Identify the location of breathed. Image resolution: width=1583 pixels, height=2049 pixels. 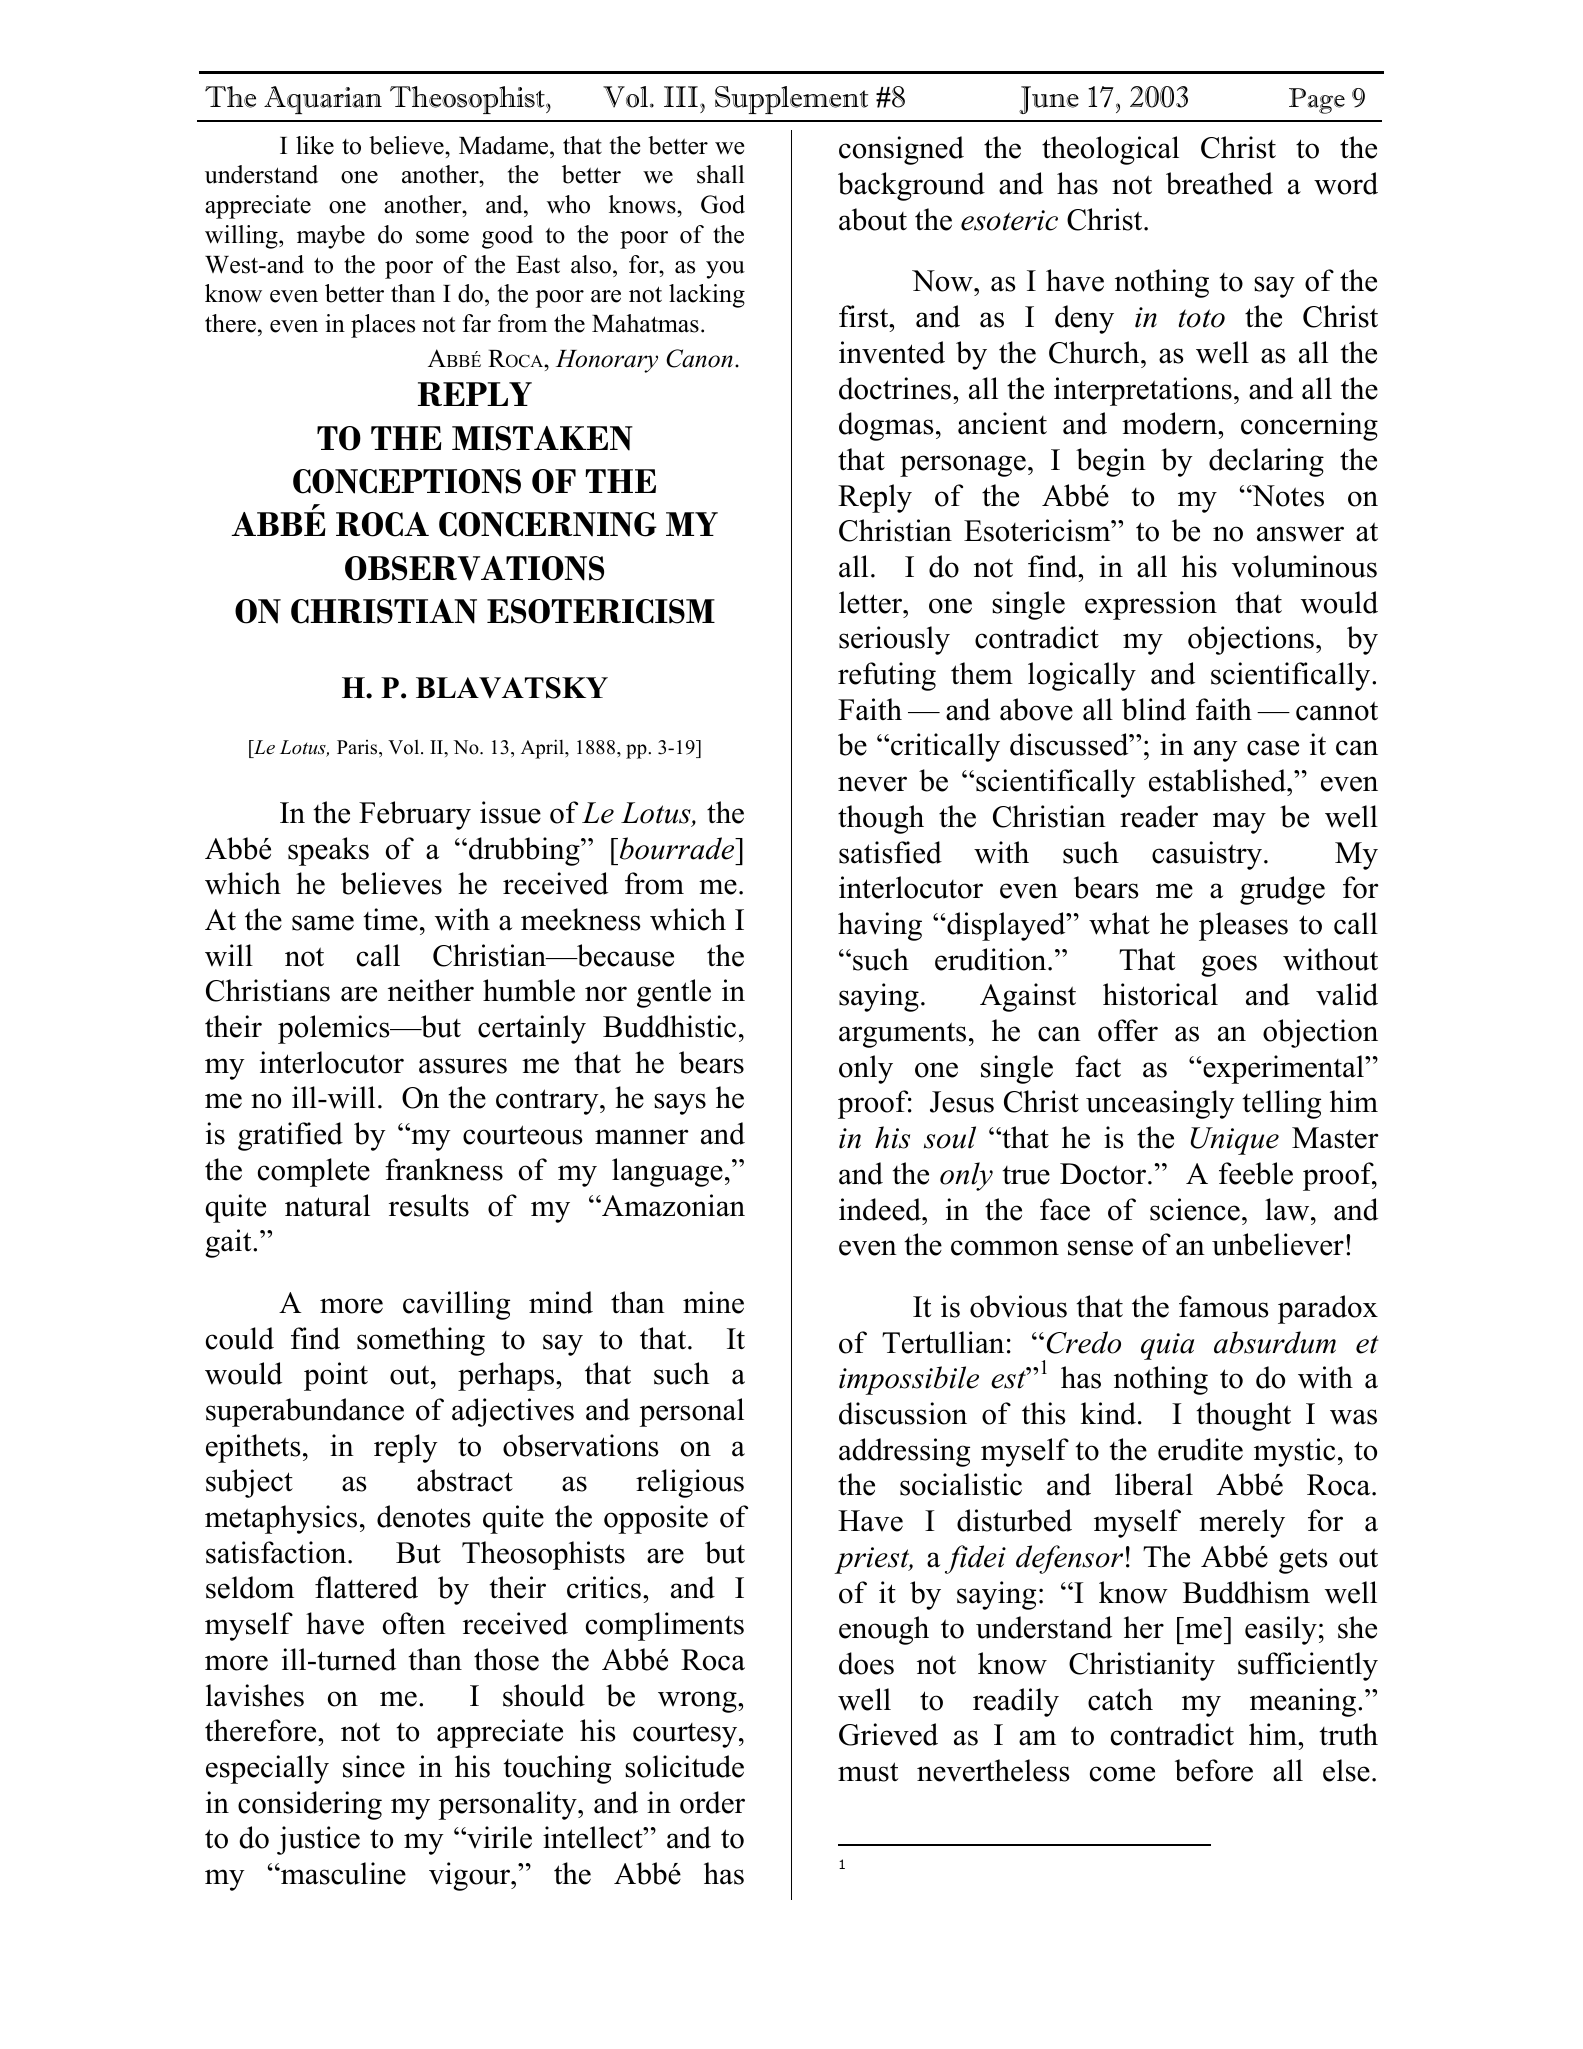
(1219, 183).
